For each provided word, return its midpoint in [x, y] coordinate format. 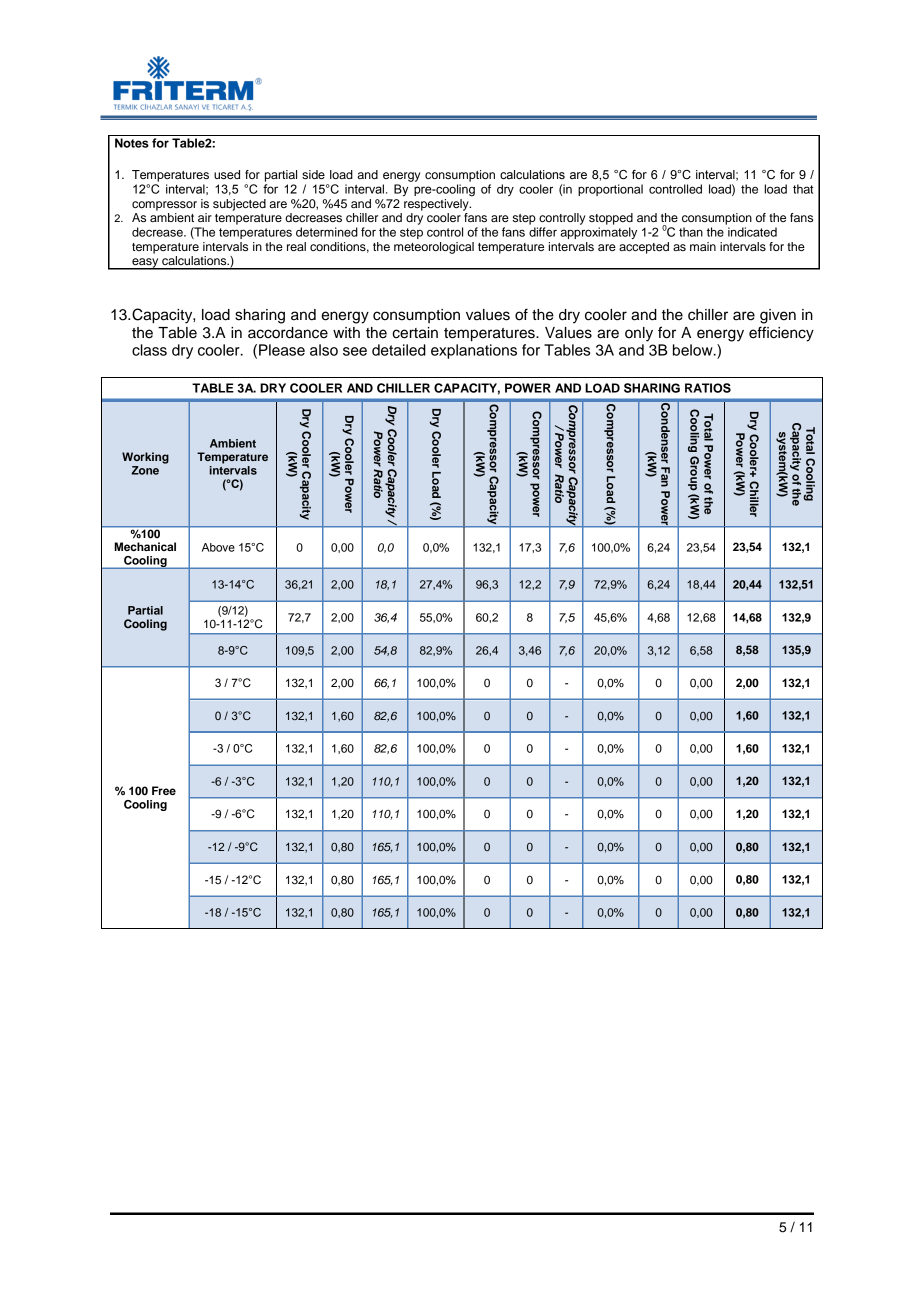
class [149, 350]
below [694, 350]
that [803, 189]
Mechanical [145, 546]
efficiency [781, 334]
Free [164, 790]
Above [218, 547]
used [227, 174]
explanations [474, 351]
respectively [437, 203]
